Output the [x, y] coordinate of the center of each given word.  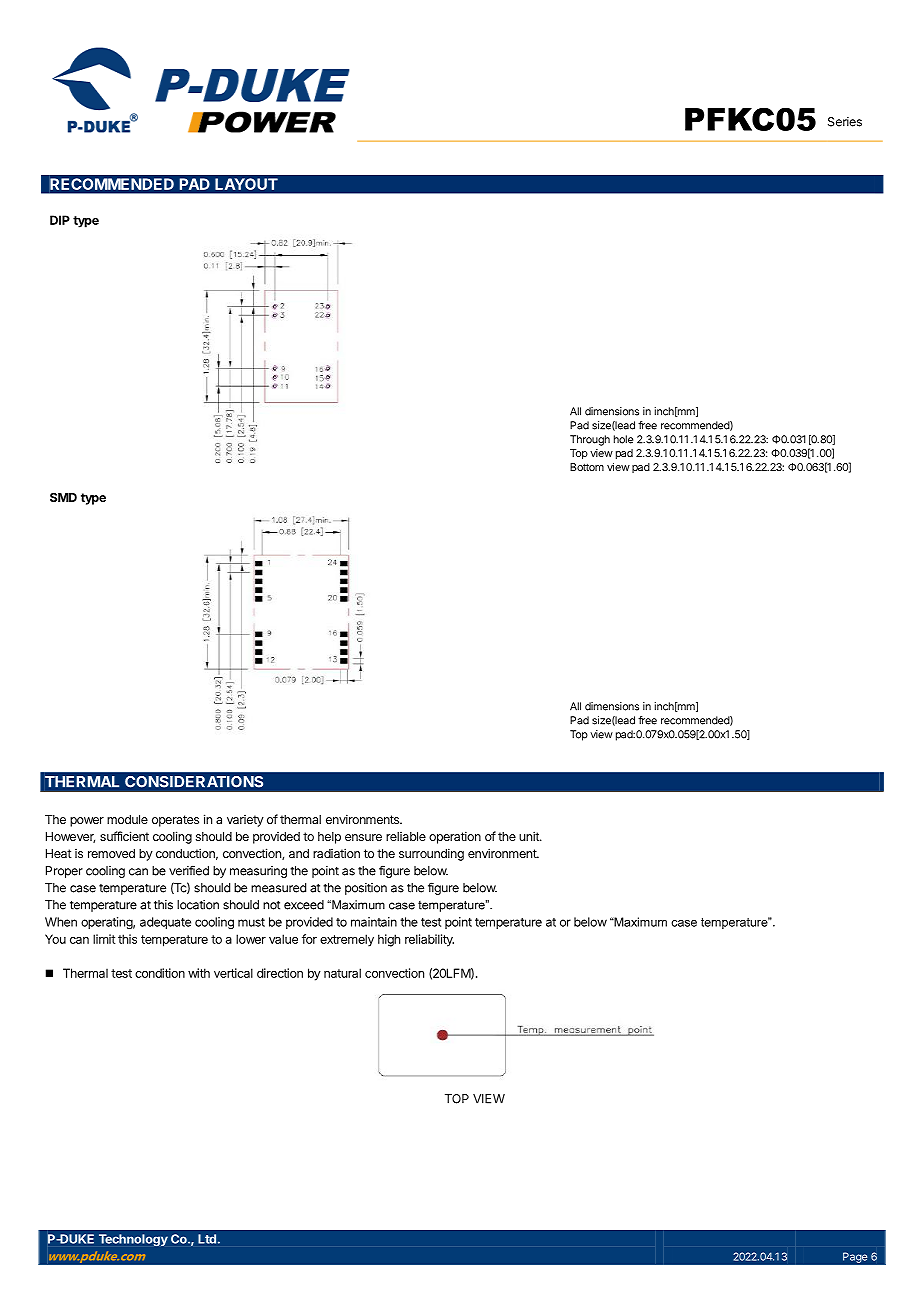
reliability [429, 940]
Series [845, 122]
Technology [133, 1240]
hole [623, 439]
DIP [60, 220]
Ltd [207, 1239]
